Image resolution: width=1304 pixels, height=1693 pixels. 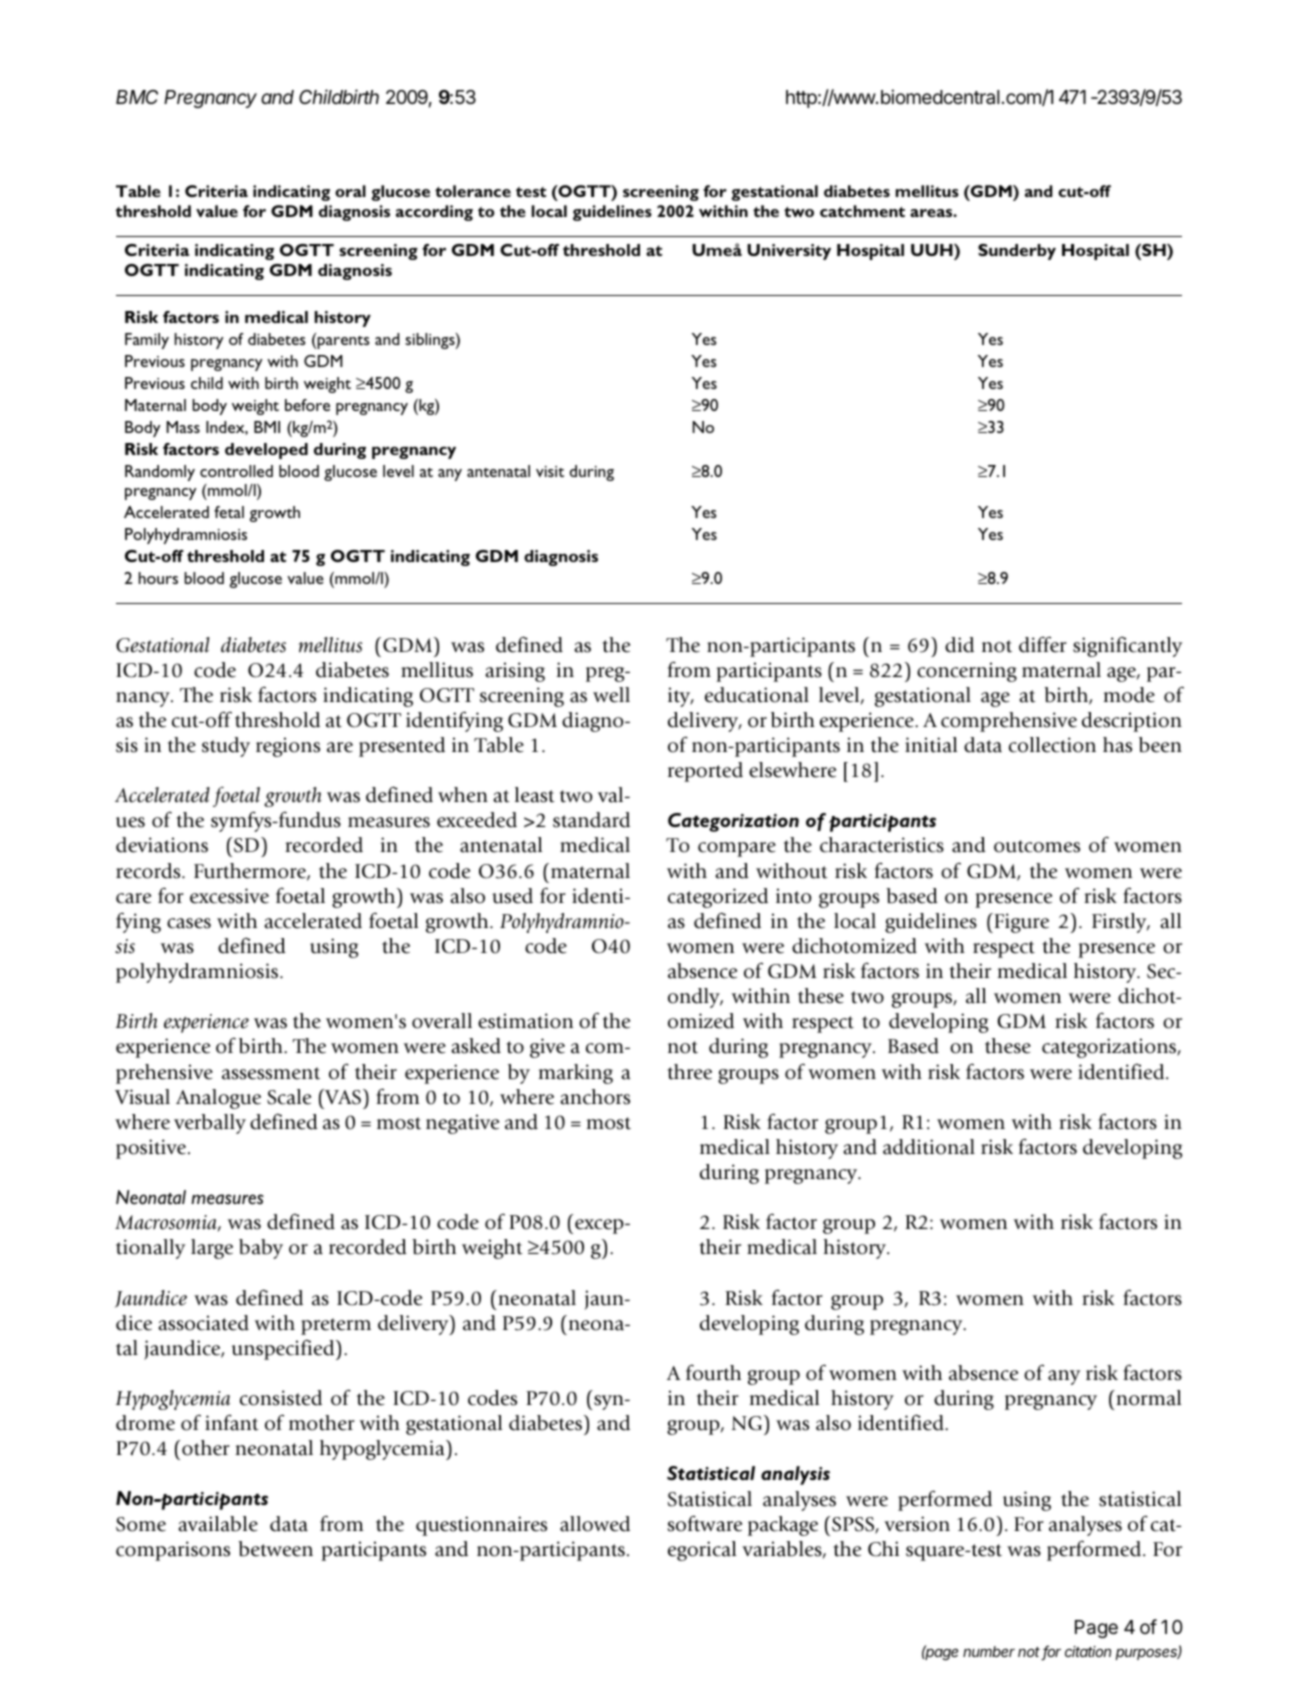 What do you see at coordinates (229, 896) in the screenshot?
I see `excessive` at bounding box center [229, 896].
